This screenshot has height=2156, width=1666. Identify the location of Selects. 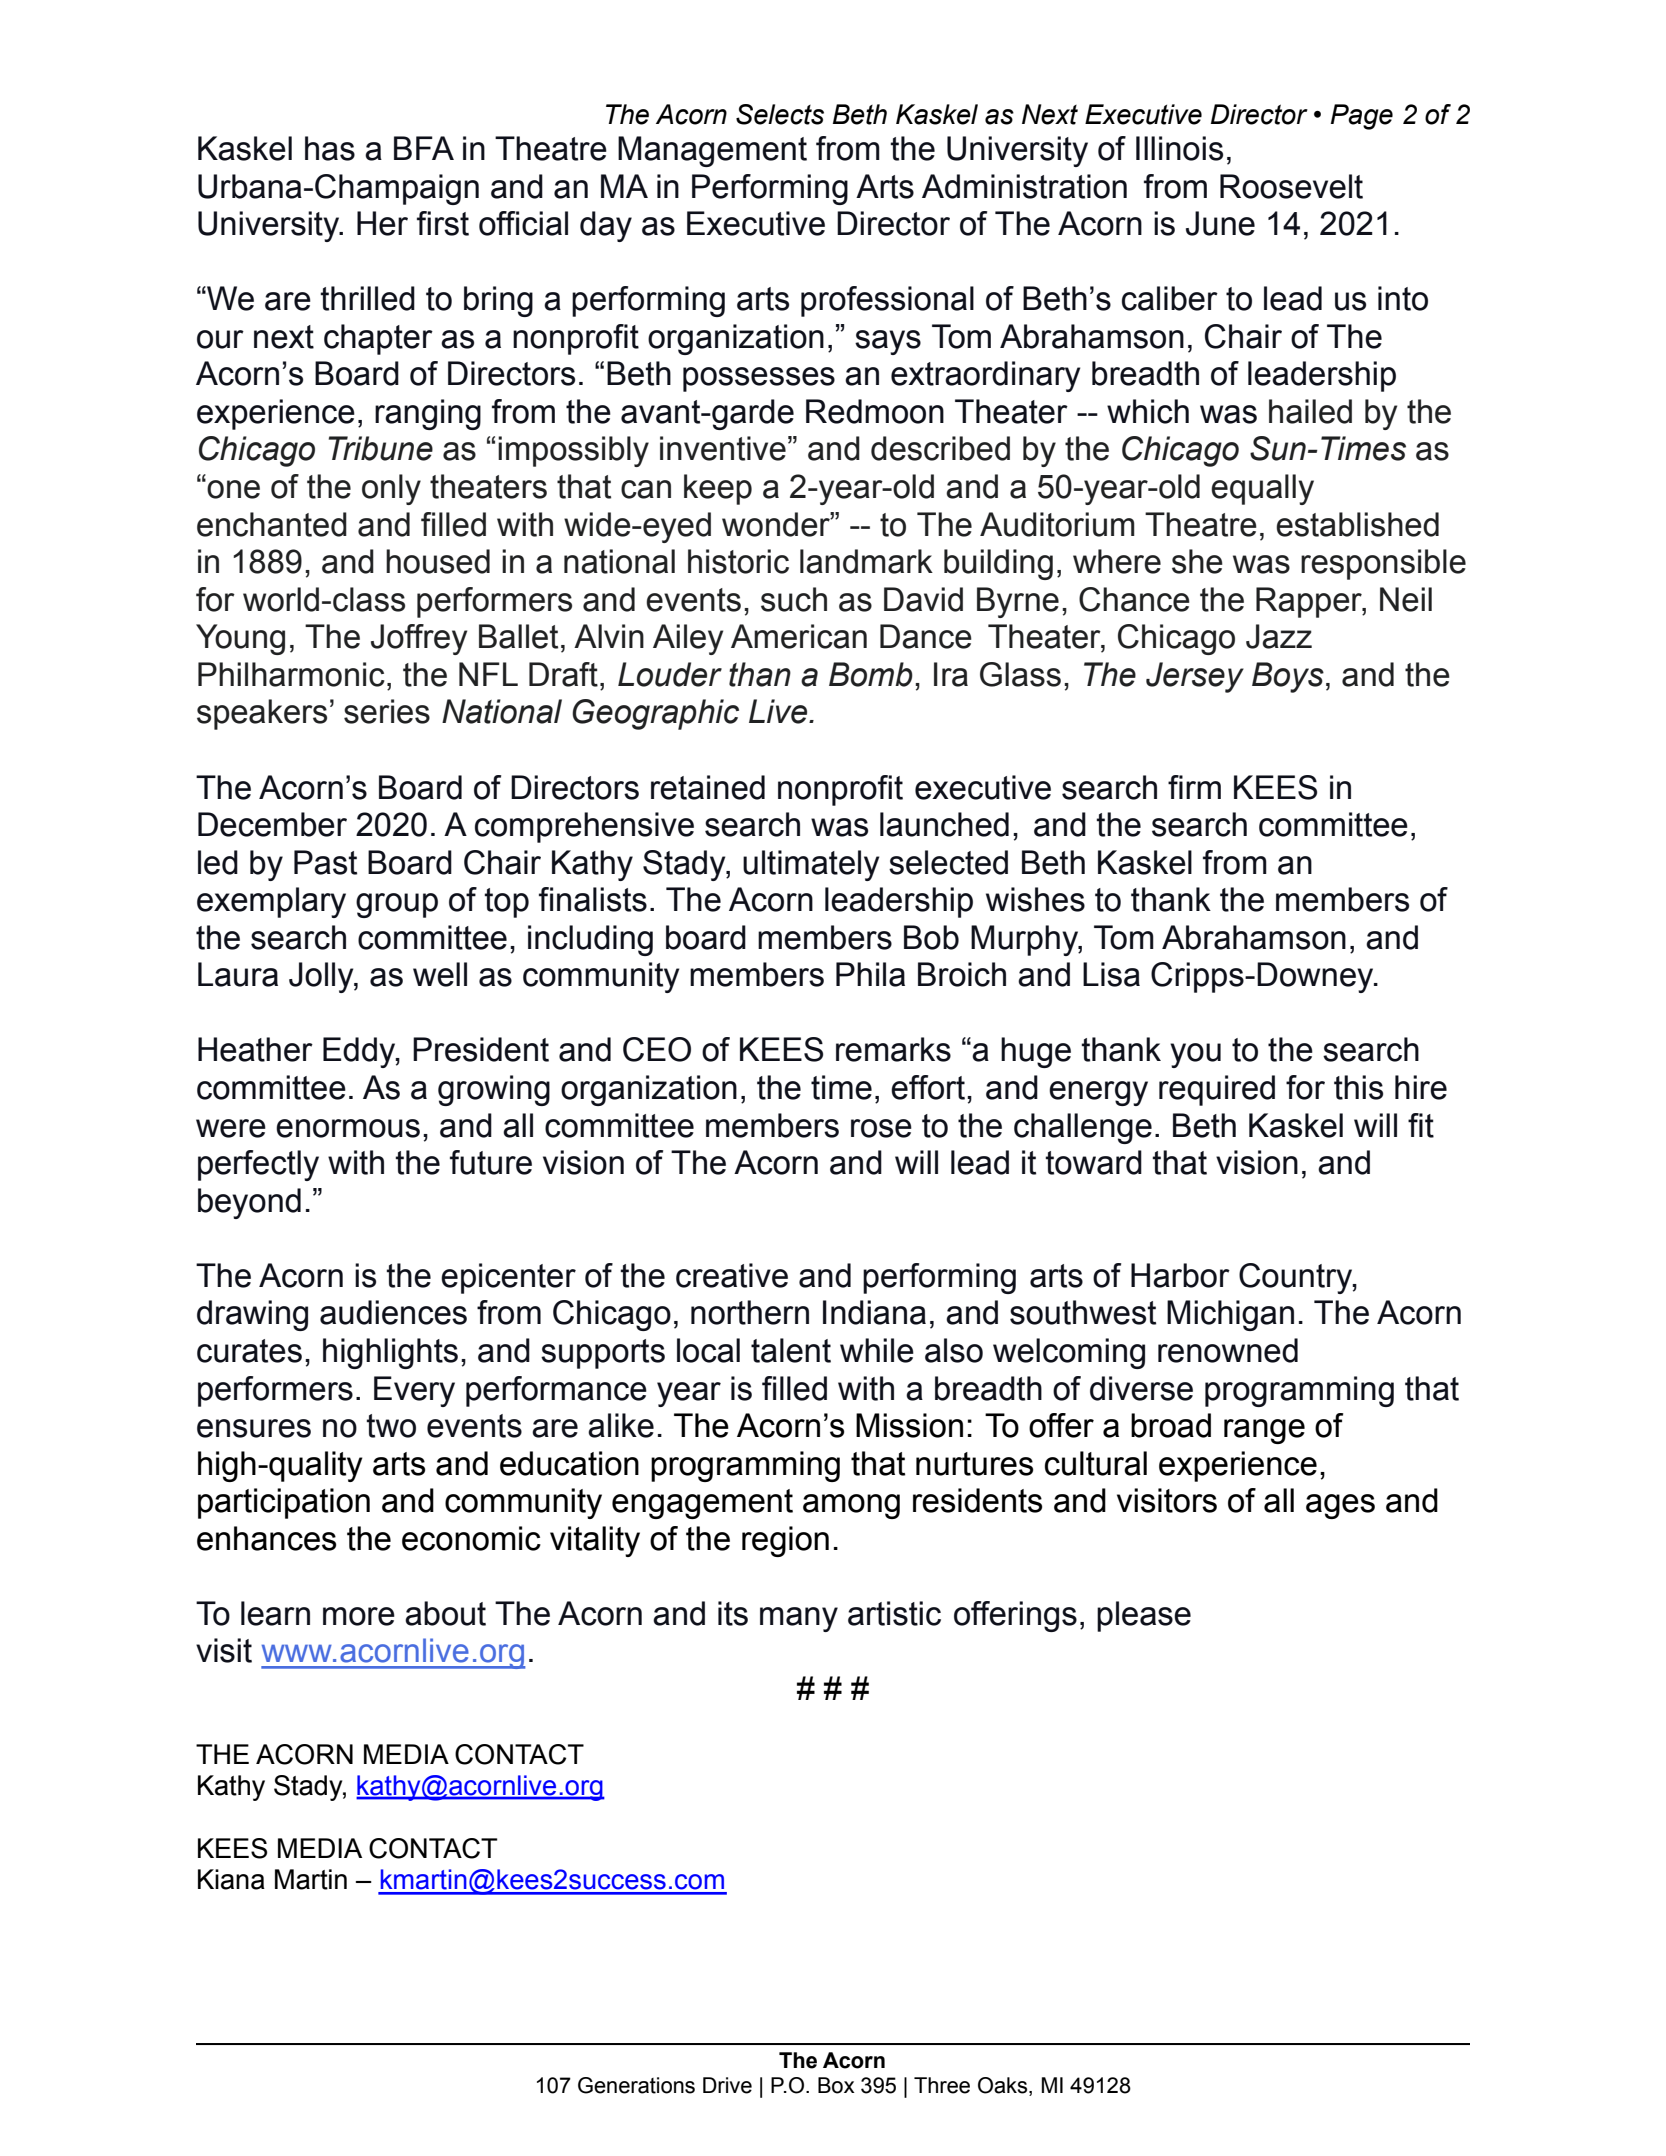
(780, 114).
